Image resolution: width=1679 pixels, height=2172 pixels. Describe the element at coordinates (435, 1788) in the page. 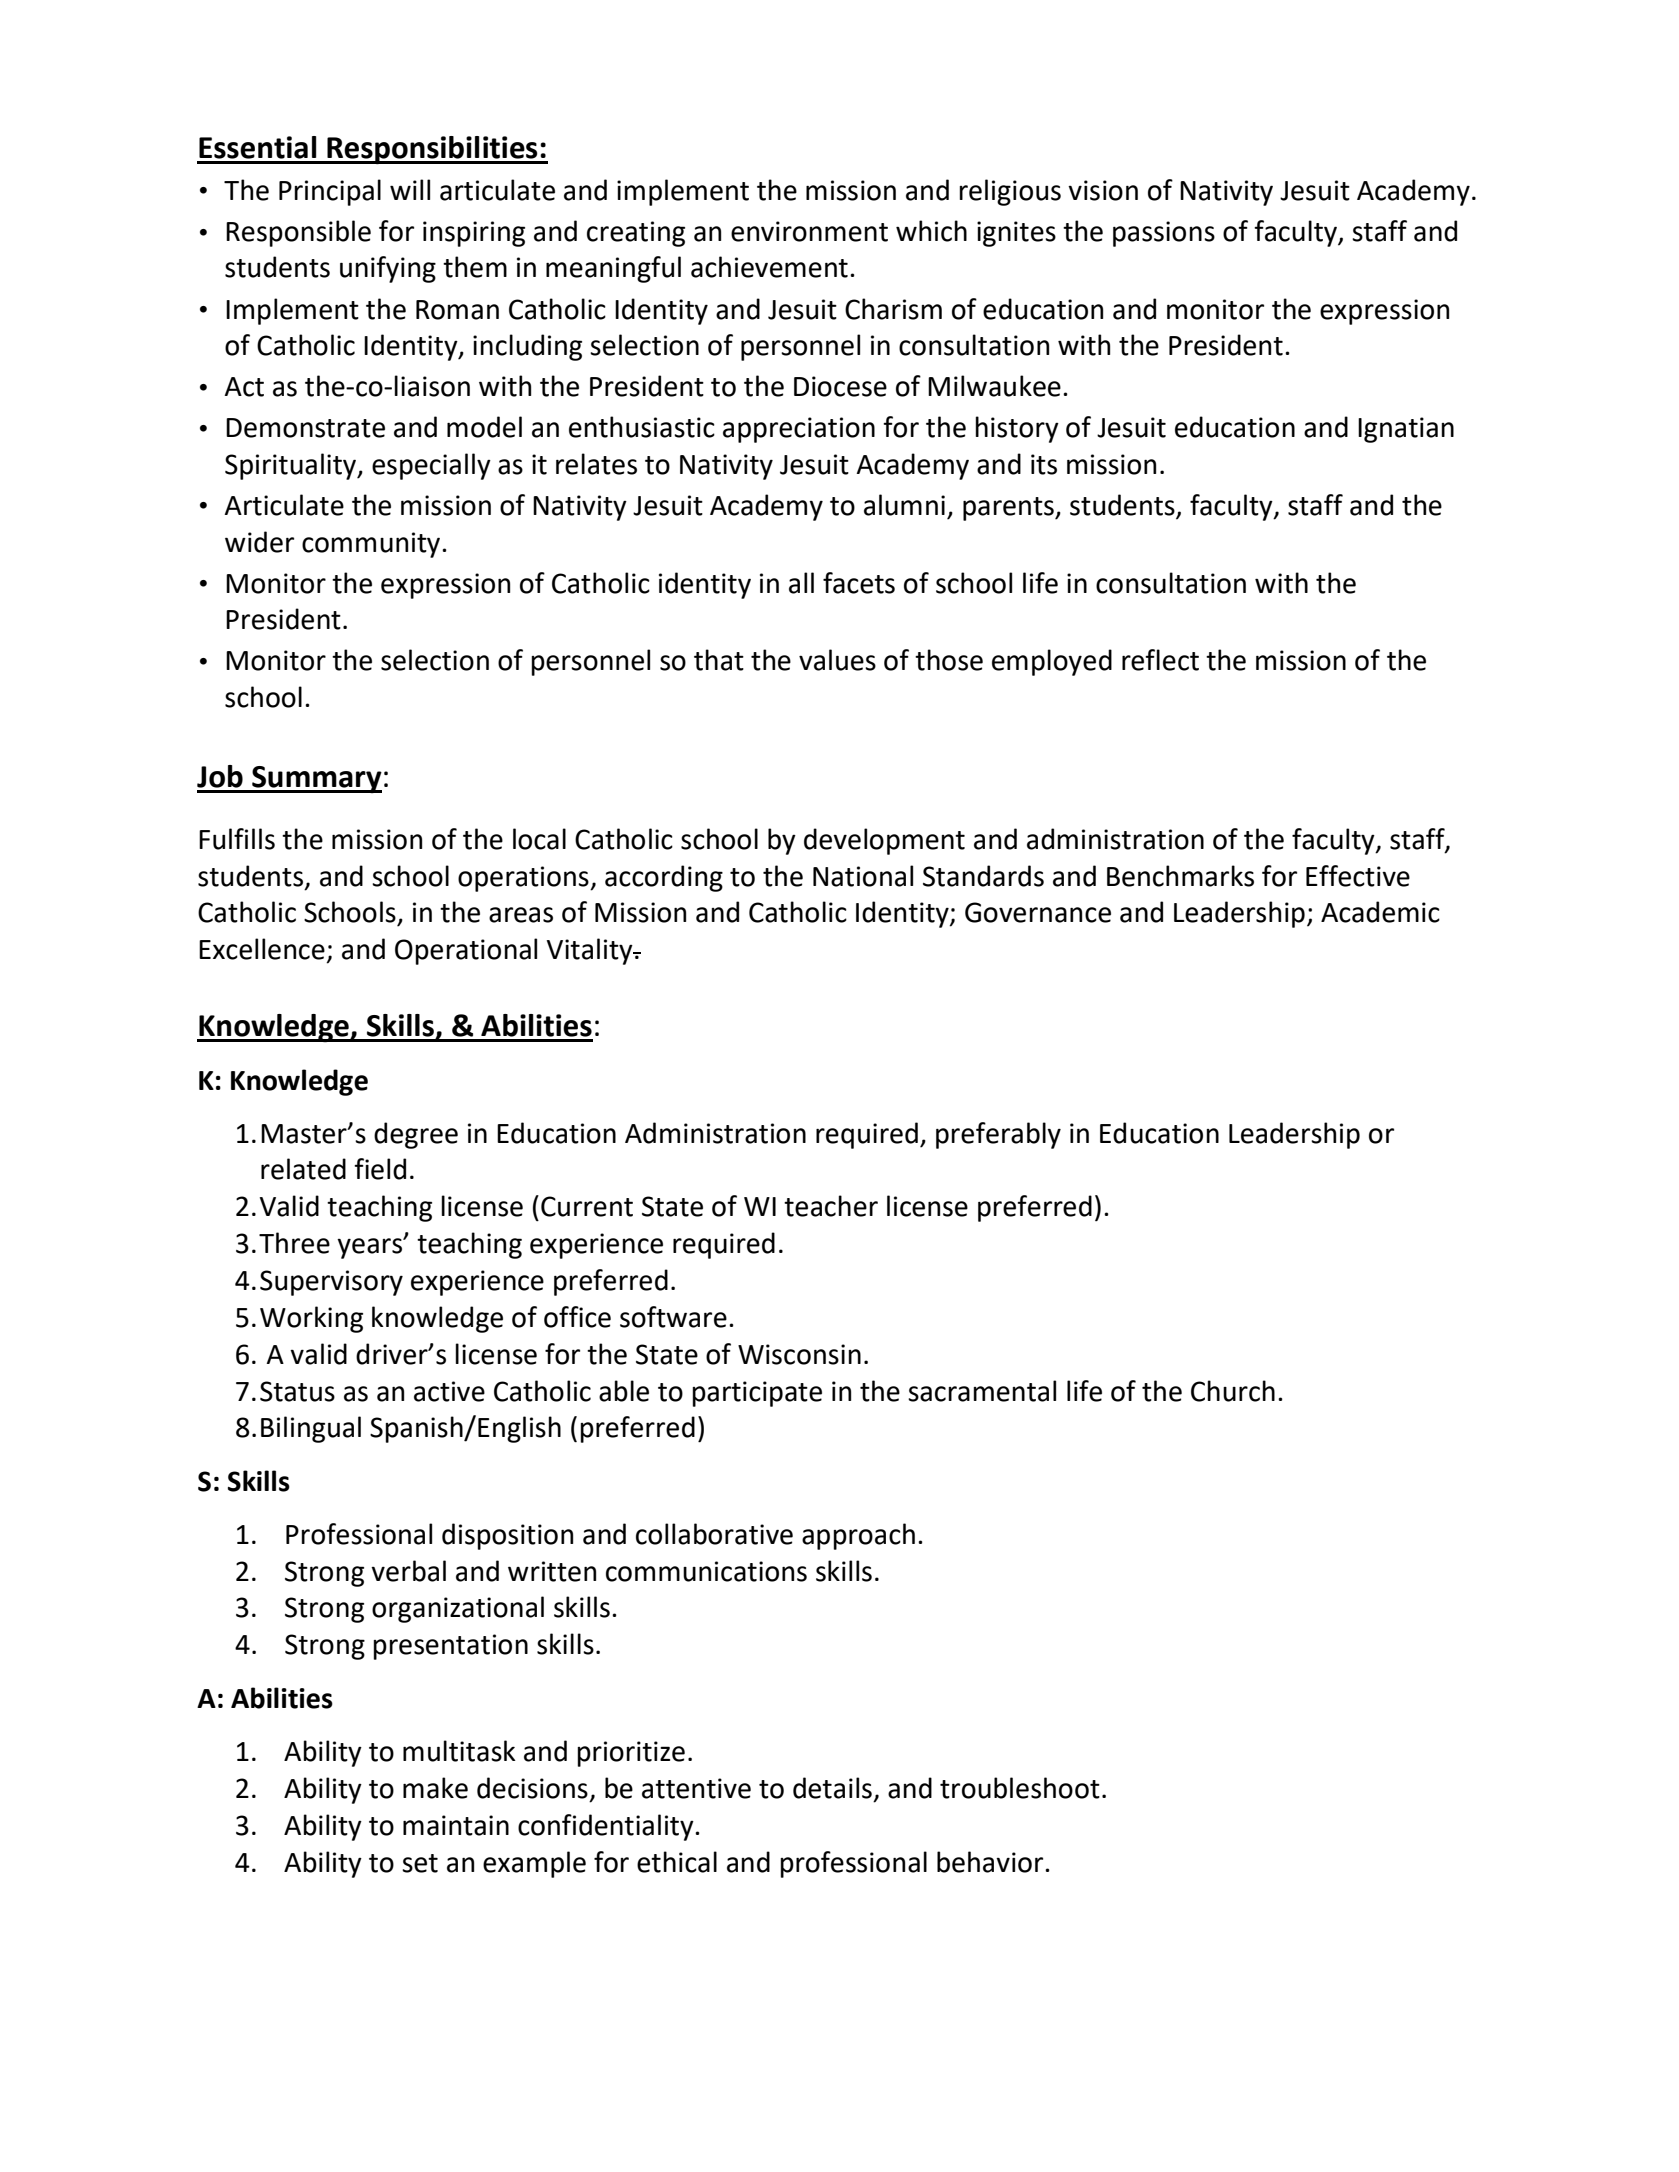

I see `make` at that location.
